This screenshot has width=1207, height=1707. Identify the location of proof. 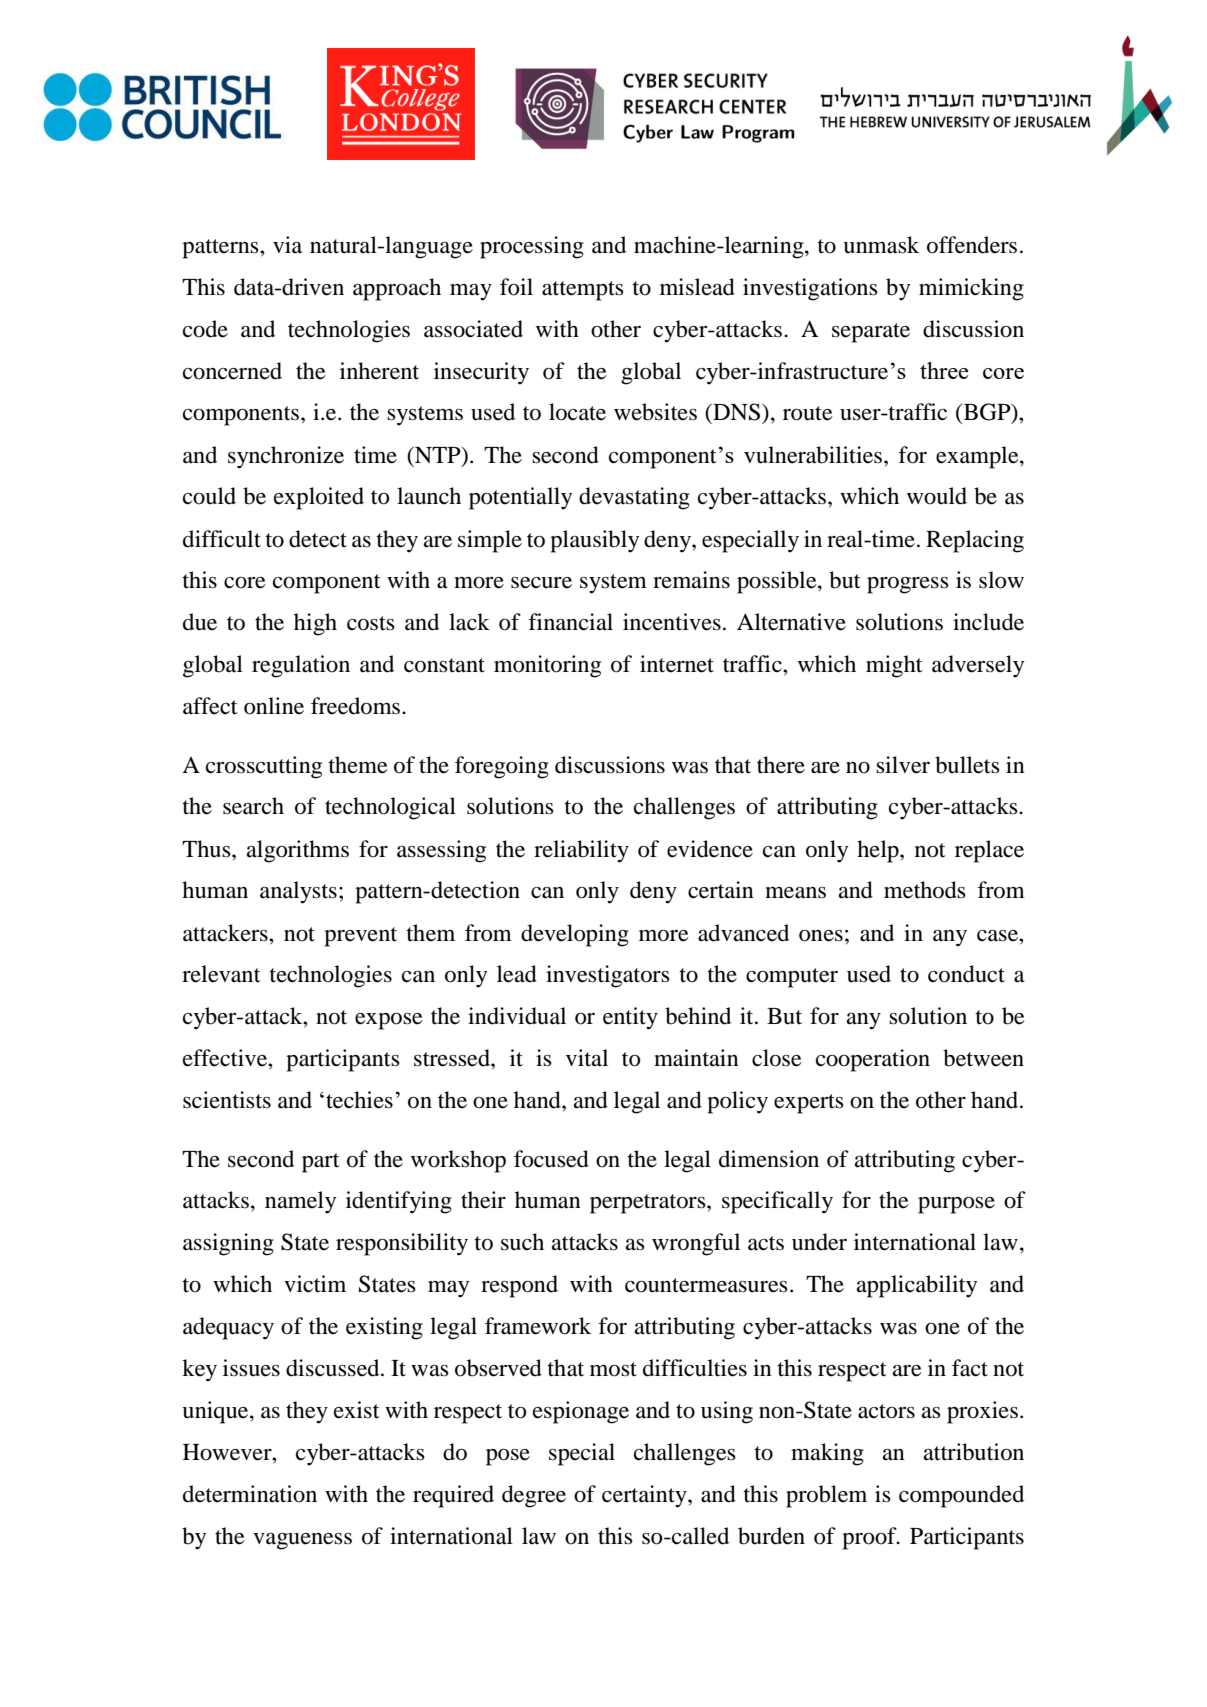
(870, 1538).
